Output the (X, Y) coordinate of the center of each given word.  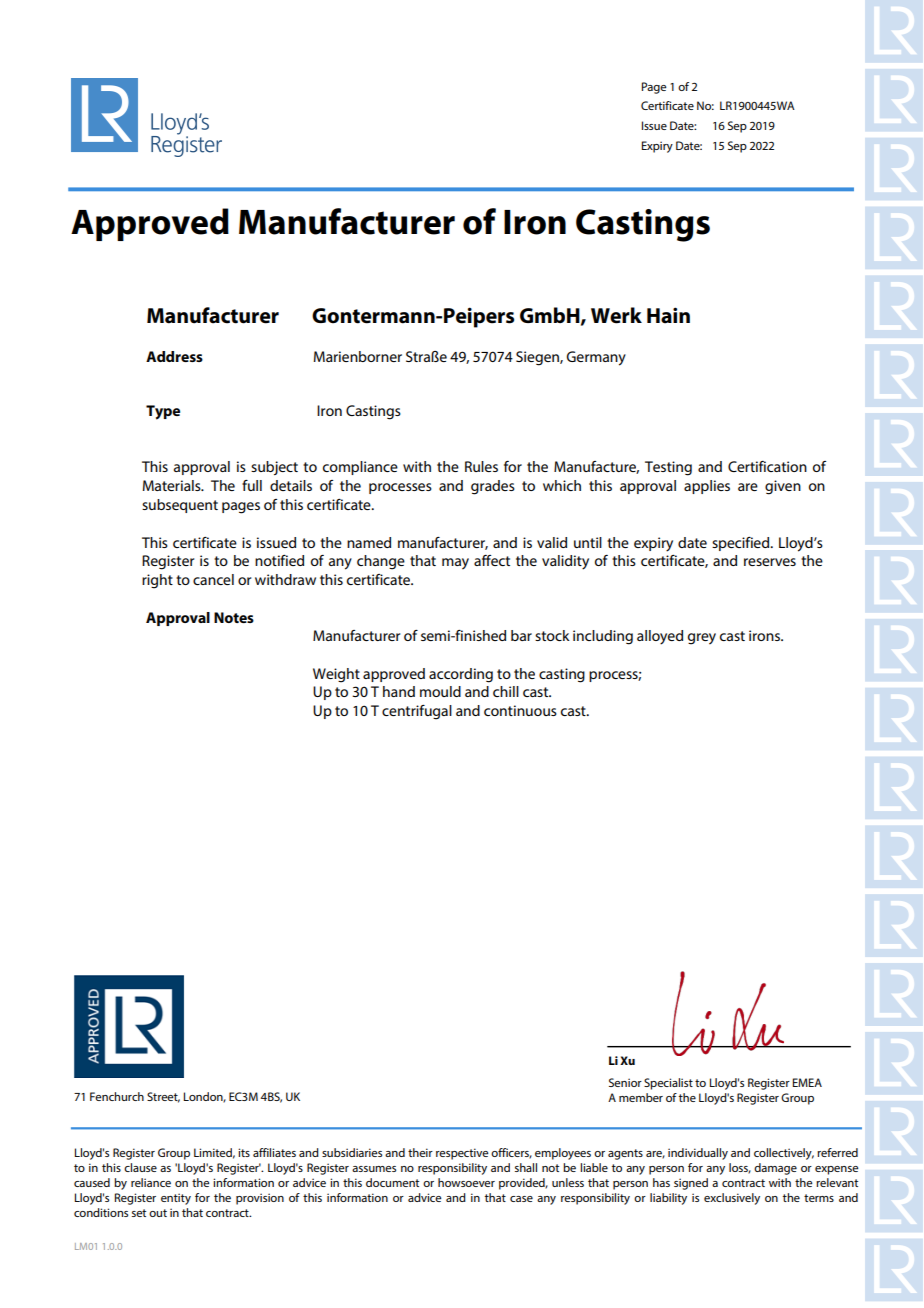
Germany (596, 358)
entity (176, 1199)
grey (702, 639)
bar (521, 635)
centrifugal (417, 712)
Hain (668, 315)
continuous (520, 710)
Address (174, 356)
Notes (234, 617)
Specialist (668, 1084)
